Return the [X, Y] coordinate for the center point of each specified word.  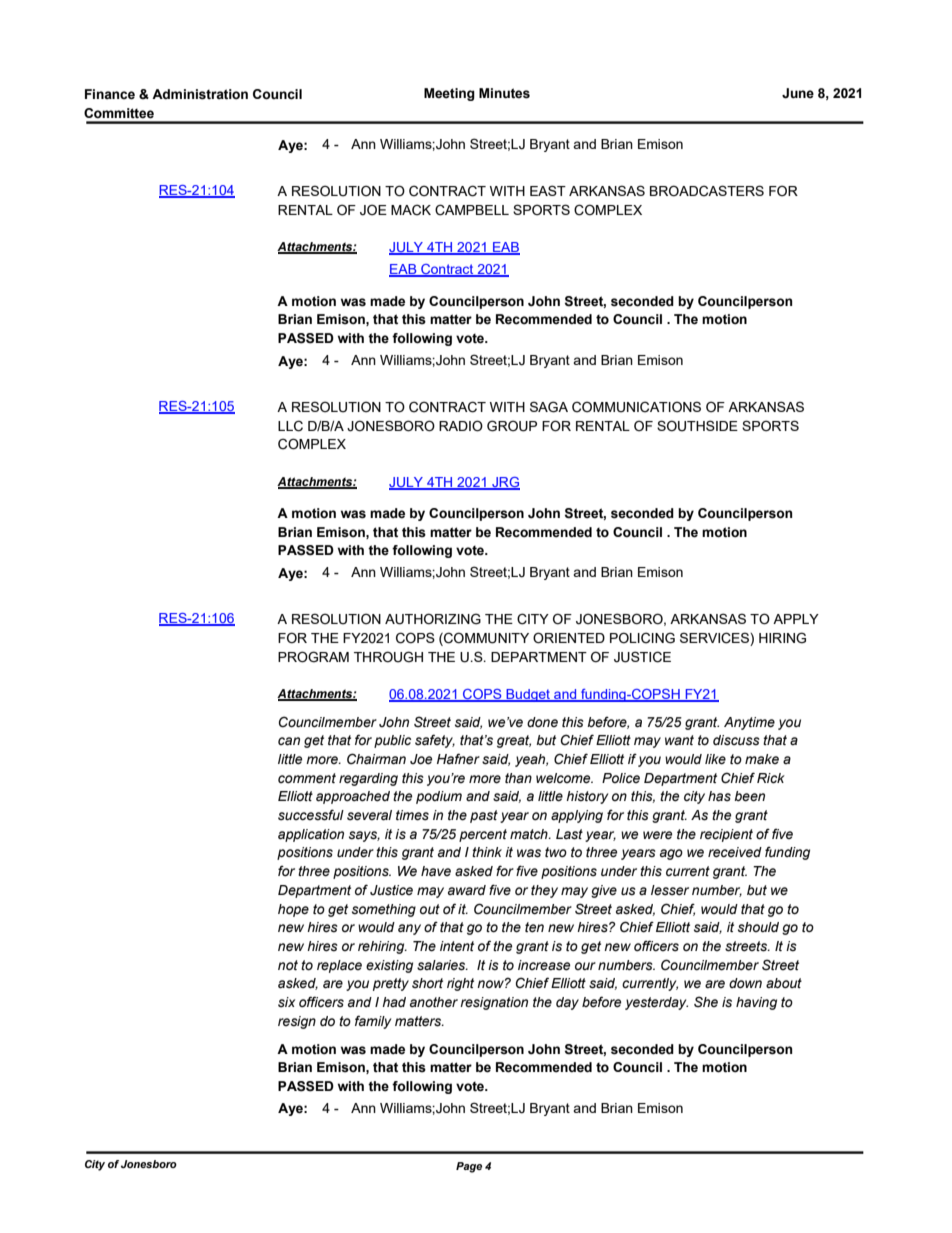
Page [469, 1167]
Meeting [449, 94]
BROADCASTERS [707, 191]
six [286, 1002]
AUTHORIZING [433, 619]
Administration [200, 94]
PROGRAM [313, 657]
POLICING [642, 638]
